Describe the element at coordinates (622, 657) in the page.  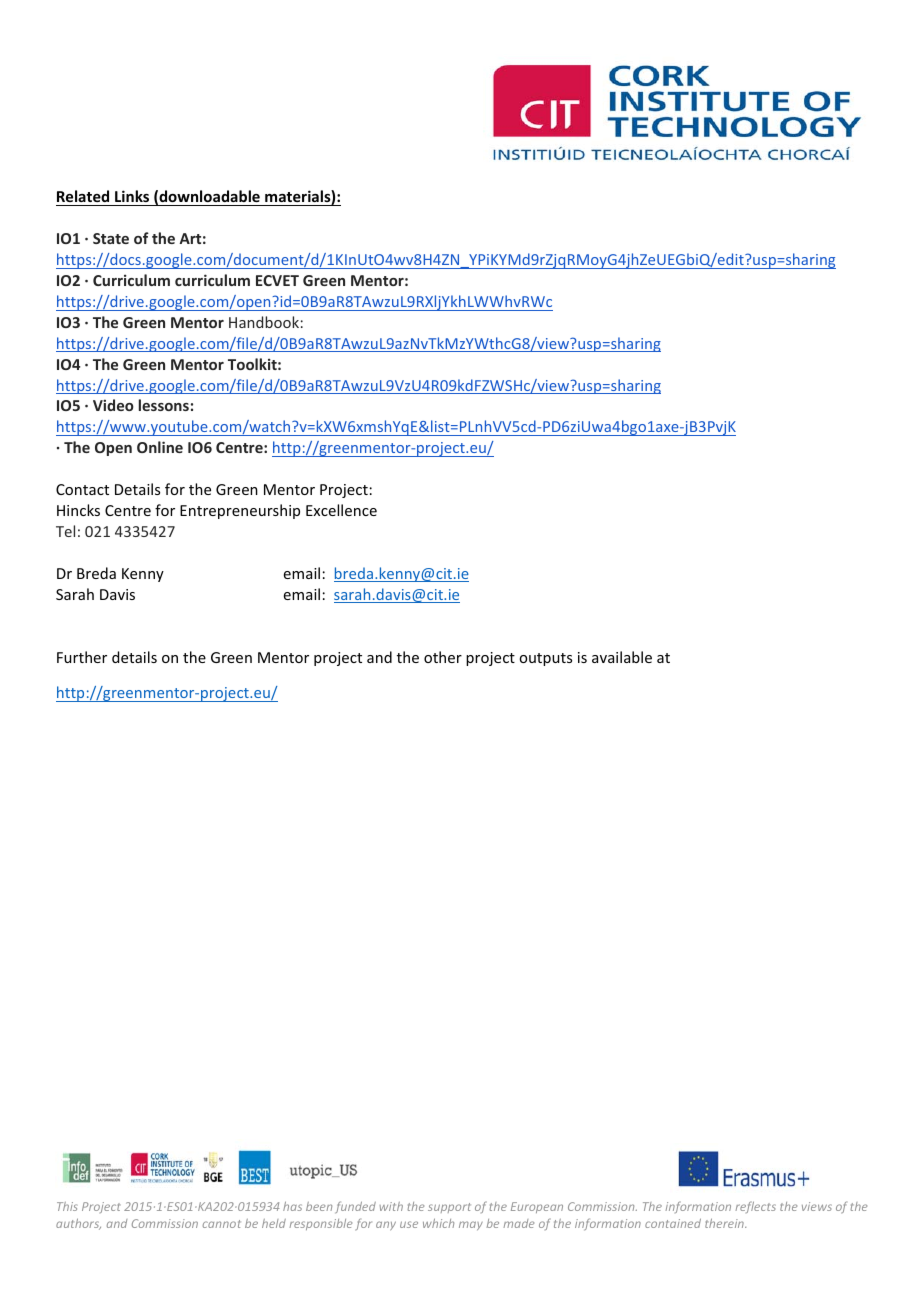
I see `available` at that location.
